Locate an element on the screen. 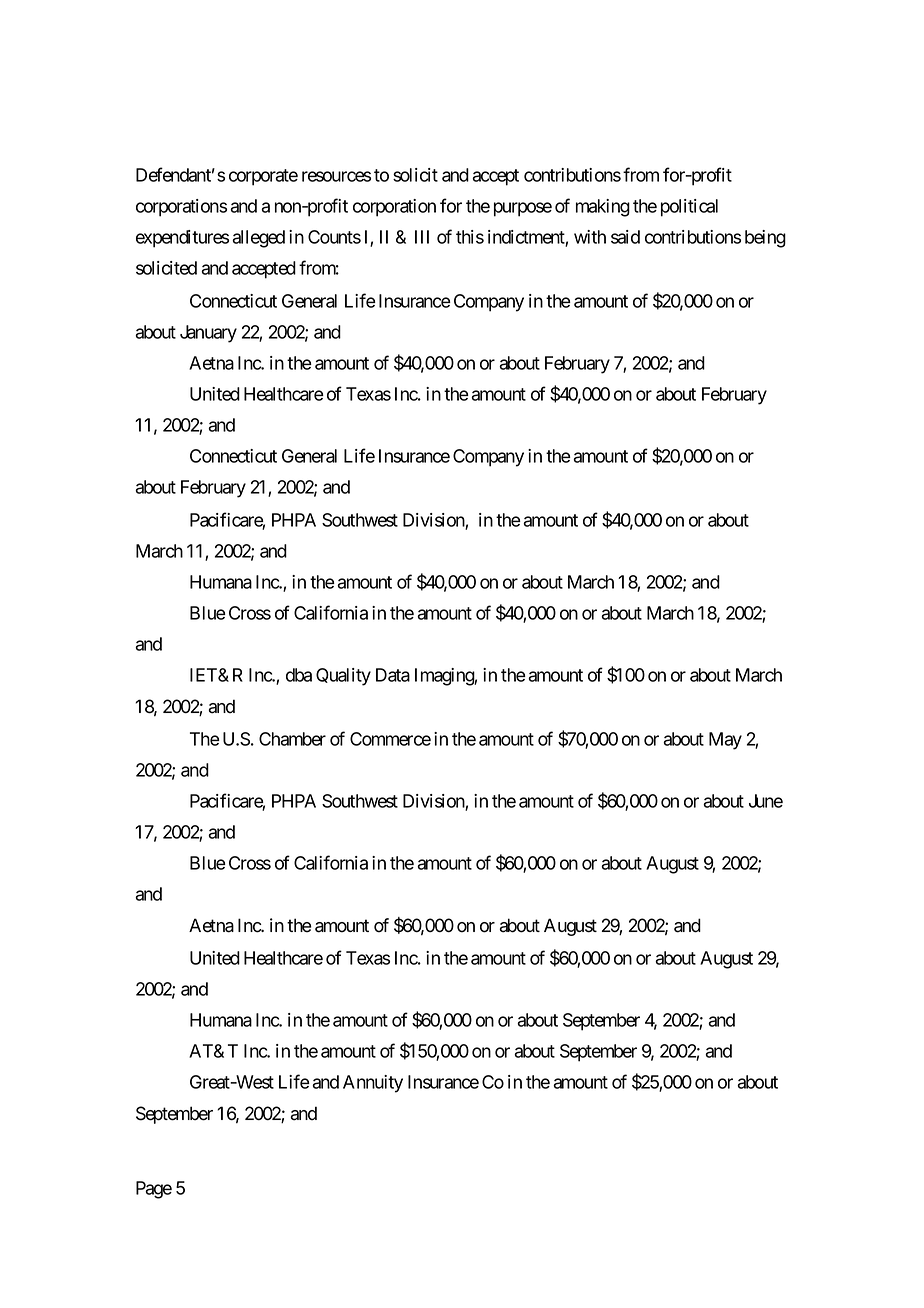  Annuity is located at coordinates (373, 1084).
